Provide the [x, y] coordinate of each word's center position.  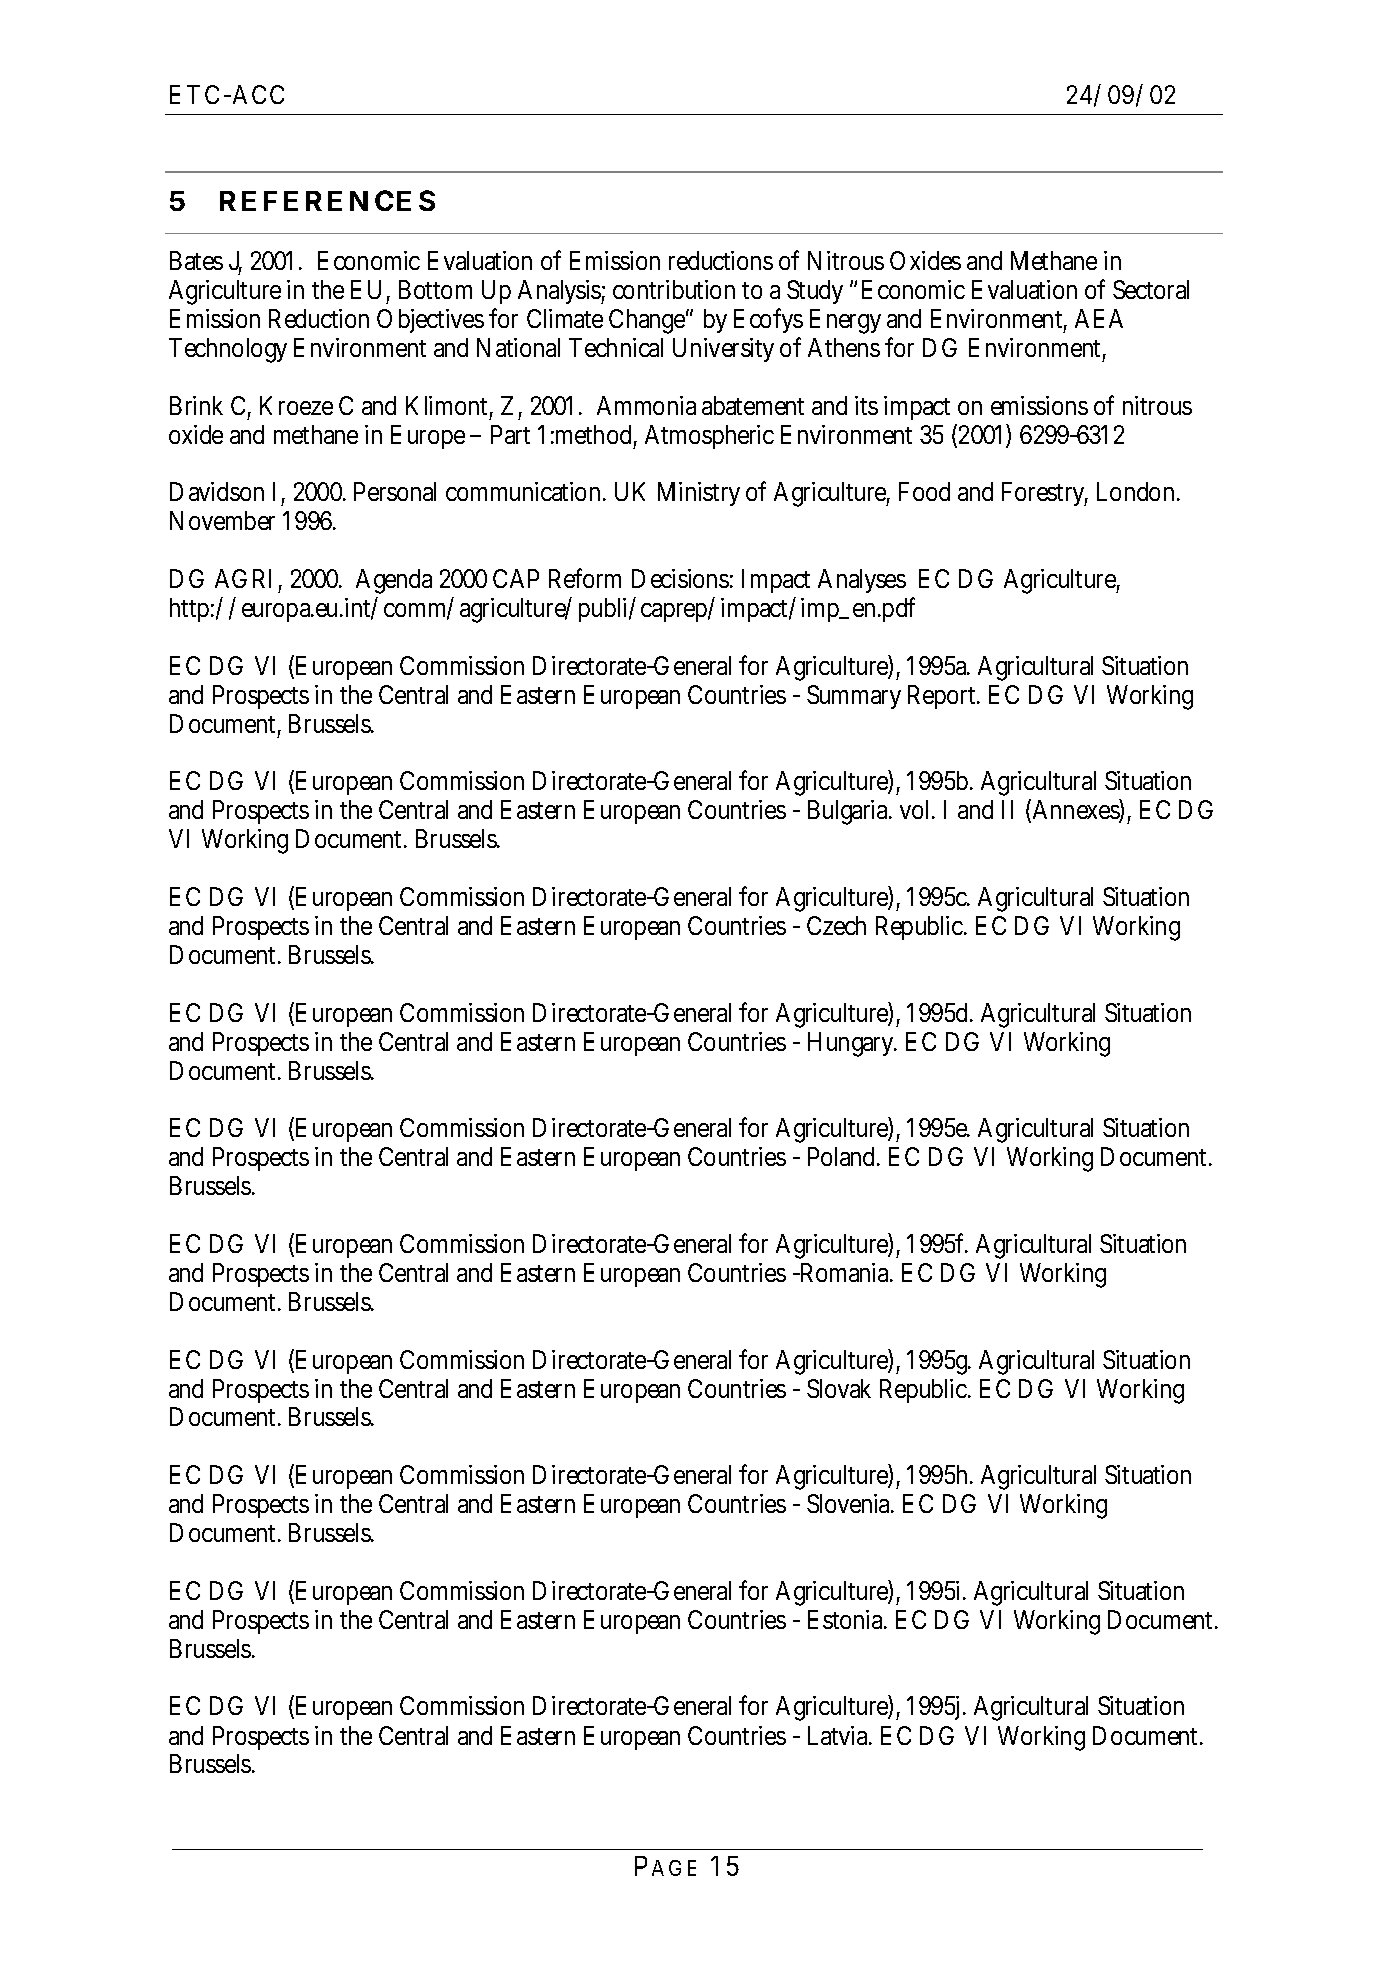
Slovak [839, 1388]
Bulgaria [849, 812]
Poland [843, 1156]
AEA [1099, 318]
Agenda [394, 583]
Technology [228, 350]
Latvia [839, 1735]
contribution [674, 289]
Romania [845, 1272]
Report [943, 697]
